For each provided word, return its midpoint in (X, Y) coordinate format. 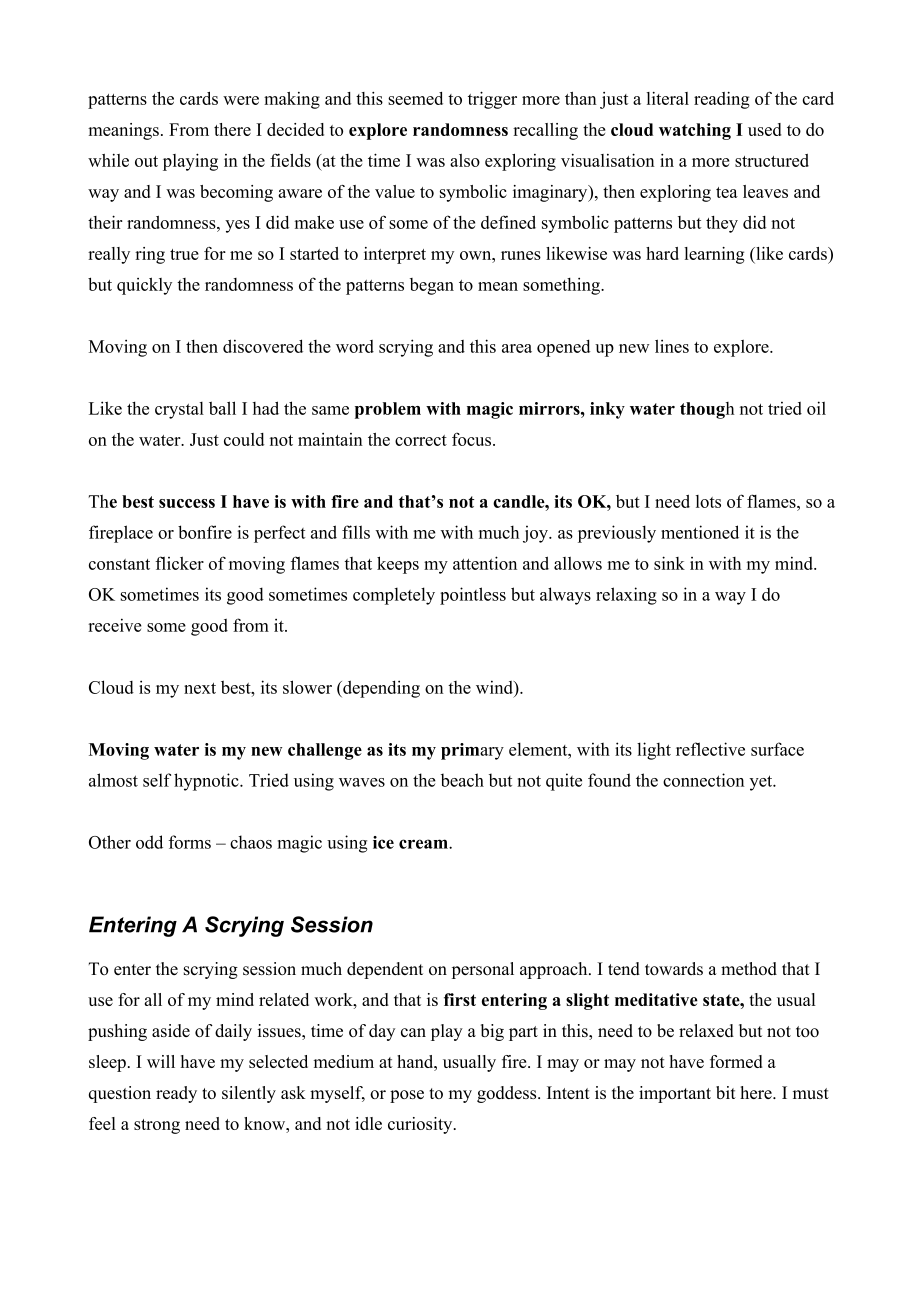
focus (471, 439)
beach (462, 780)
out (146, 161)
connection (703, 780)
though (707, 410)
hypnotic (207, 782)
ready (176, 1094)
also (465, 160)
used (764, 129)
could (244, 439)
